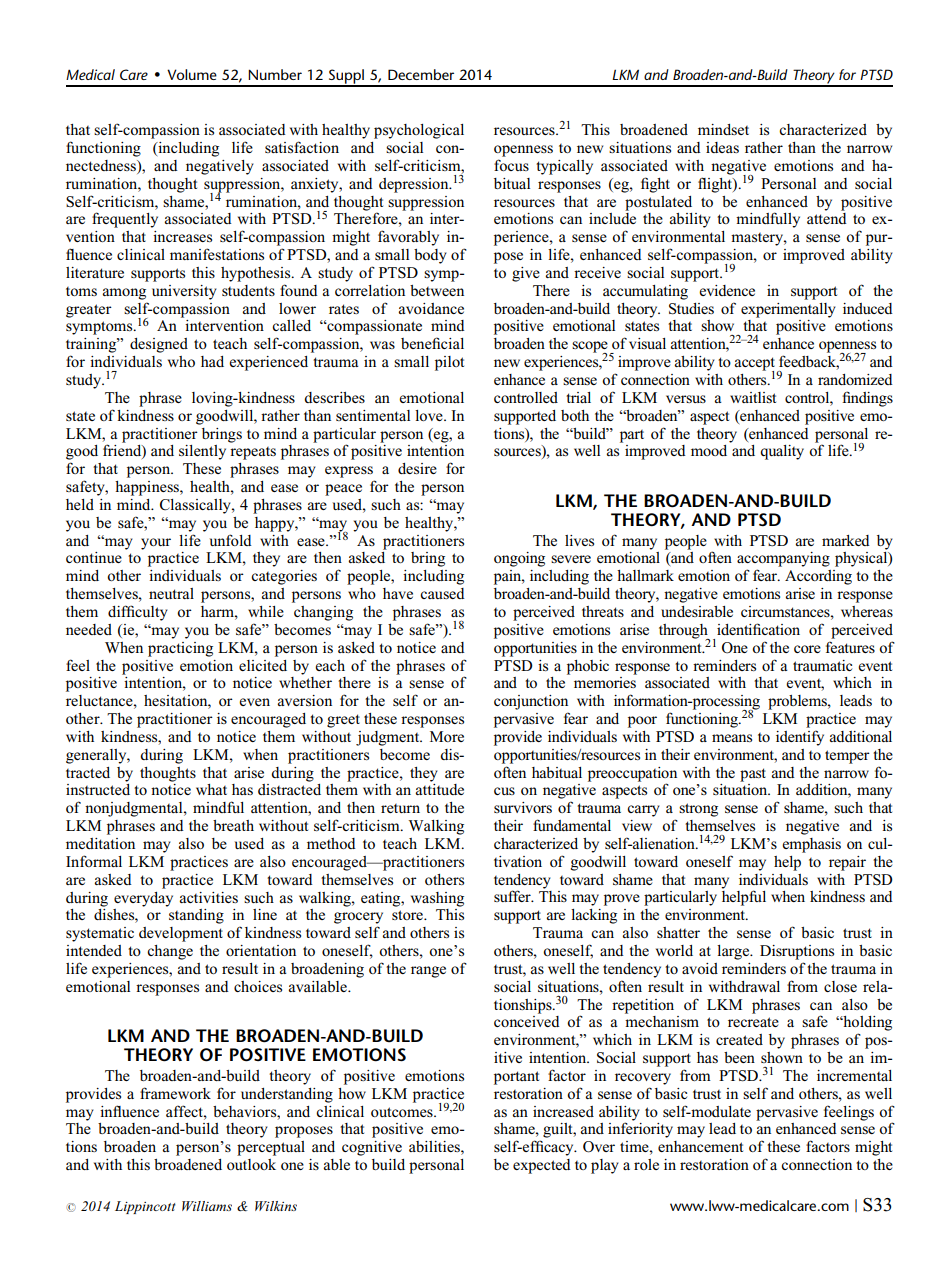 Image resolution: width=952 pixels, height=1275 pixels. What do you see at coordinates (398, 593) in the document?
I see `have` at bounding box center [398, 593].
